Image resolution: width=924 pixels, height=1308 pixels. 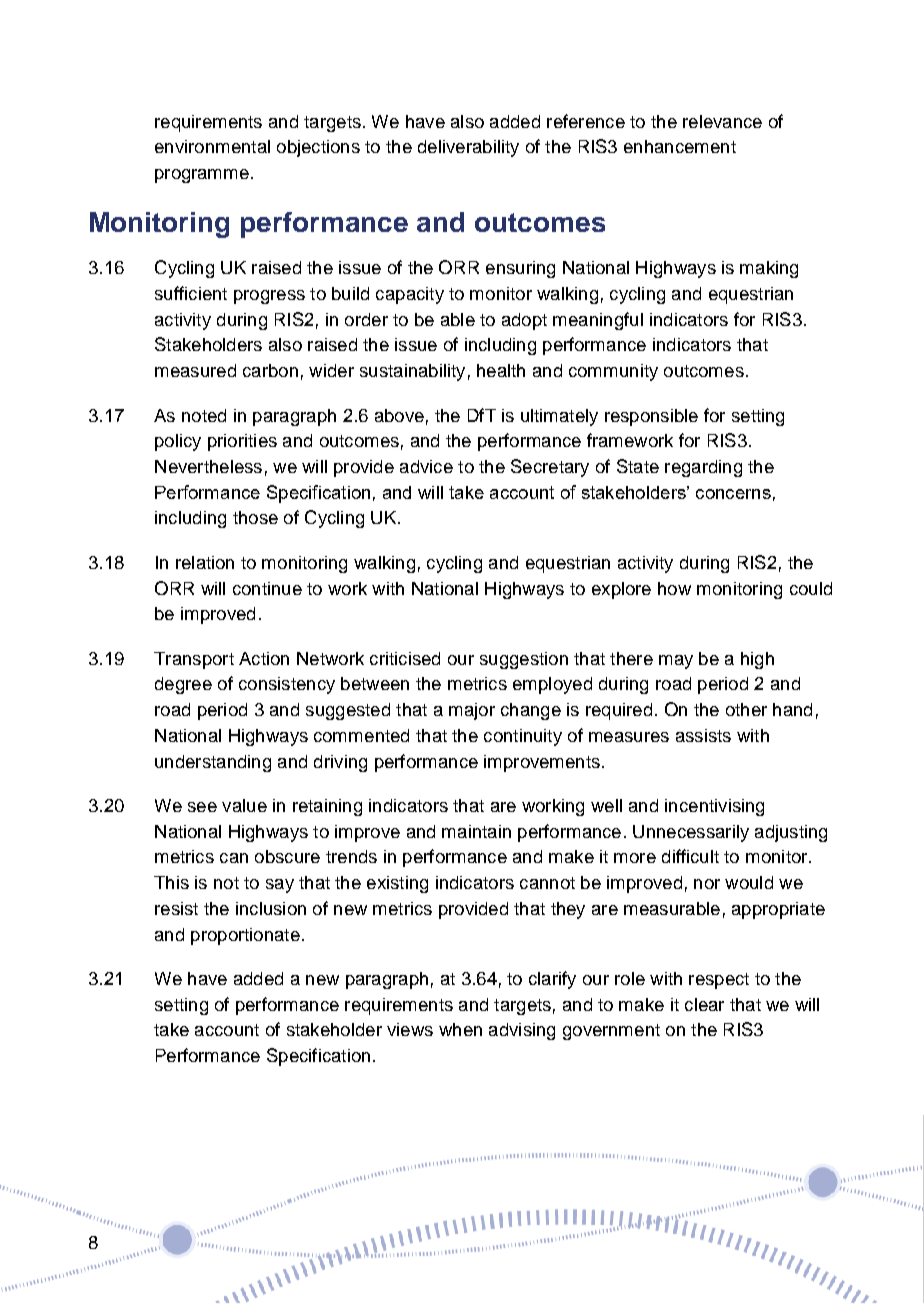 I want to click on proportionate, so click(x=245, y=936).
